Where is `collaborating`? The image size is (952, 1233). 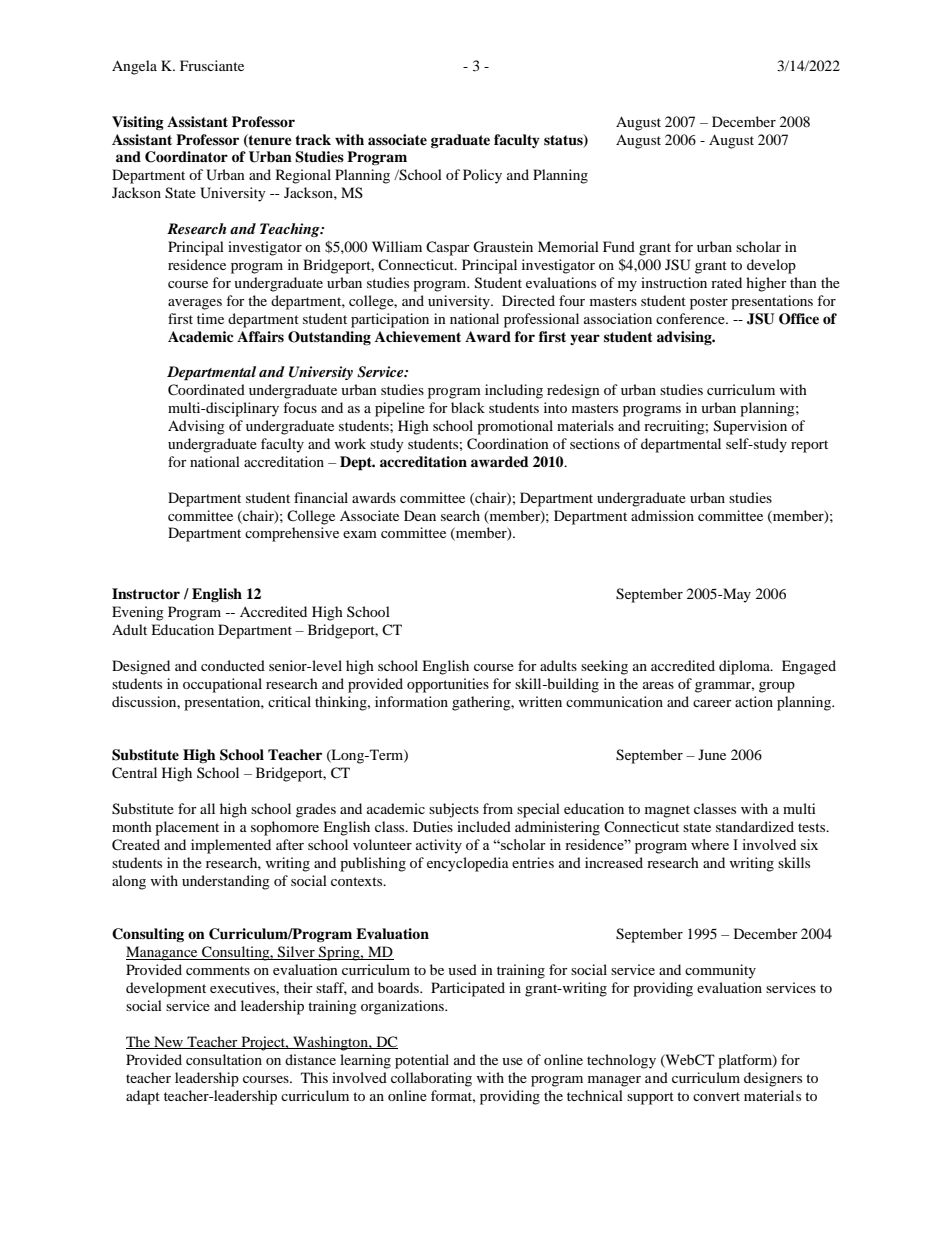 collaborating is located at coordinates (431, 1079).
